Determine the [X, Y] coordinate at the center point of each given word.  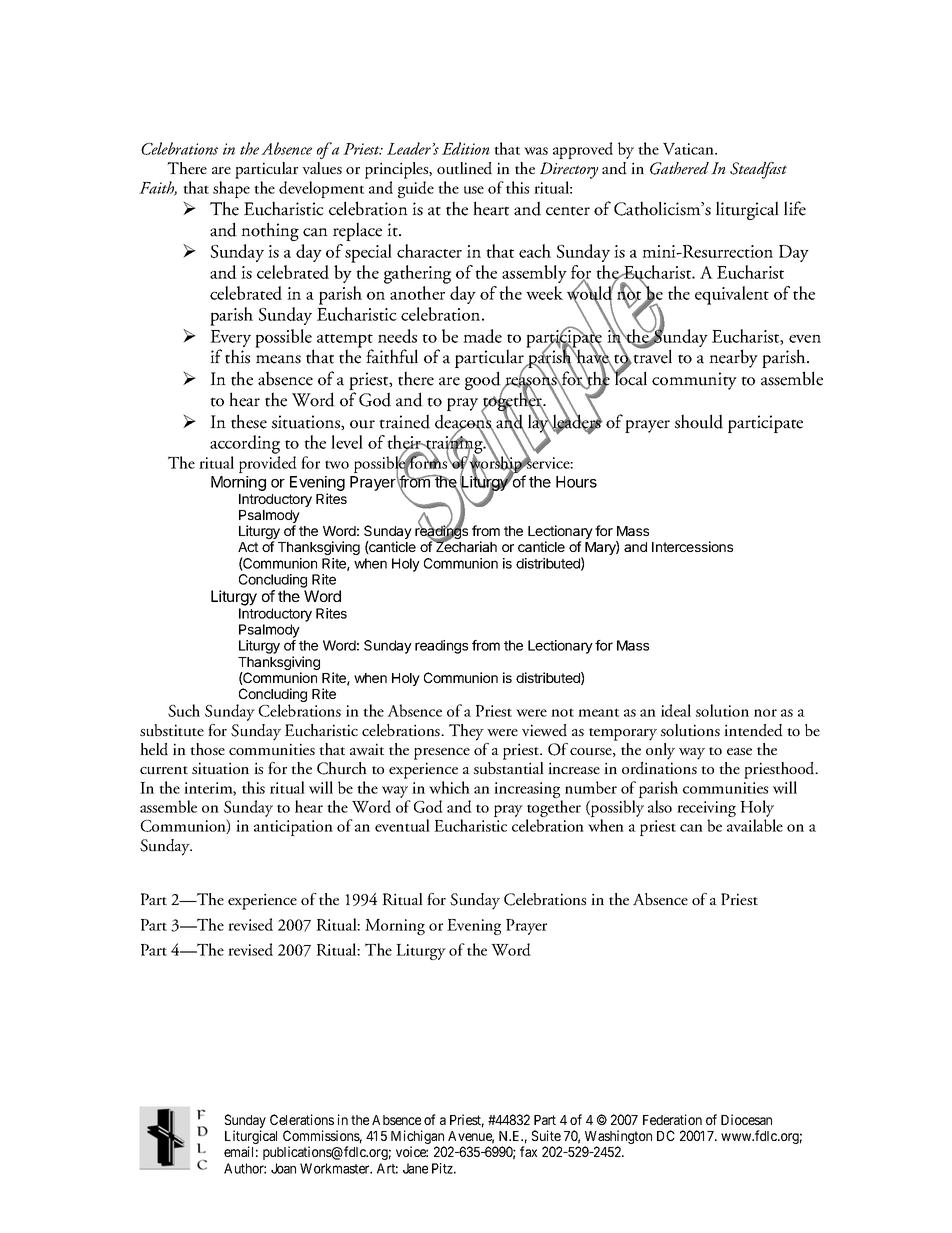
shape [231, 189]
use [474, 190]
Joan [283, 1168]
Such [184, 710]
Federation [672, 1119]
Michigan [418, 1138]
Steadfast [758, 170]
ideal [676, 710]
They [466, 732]
